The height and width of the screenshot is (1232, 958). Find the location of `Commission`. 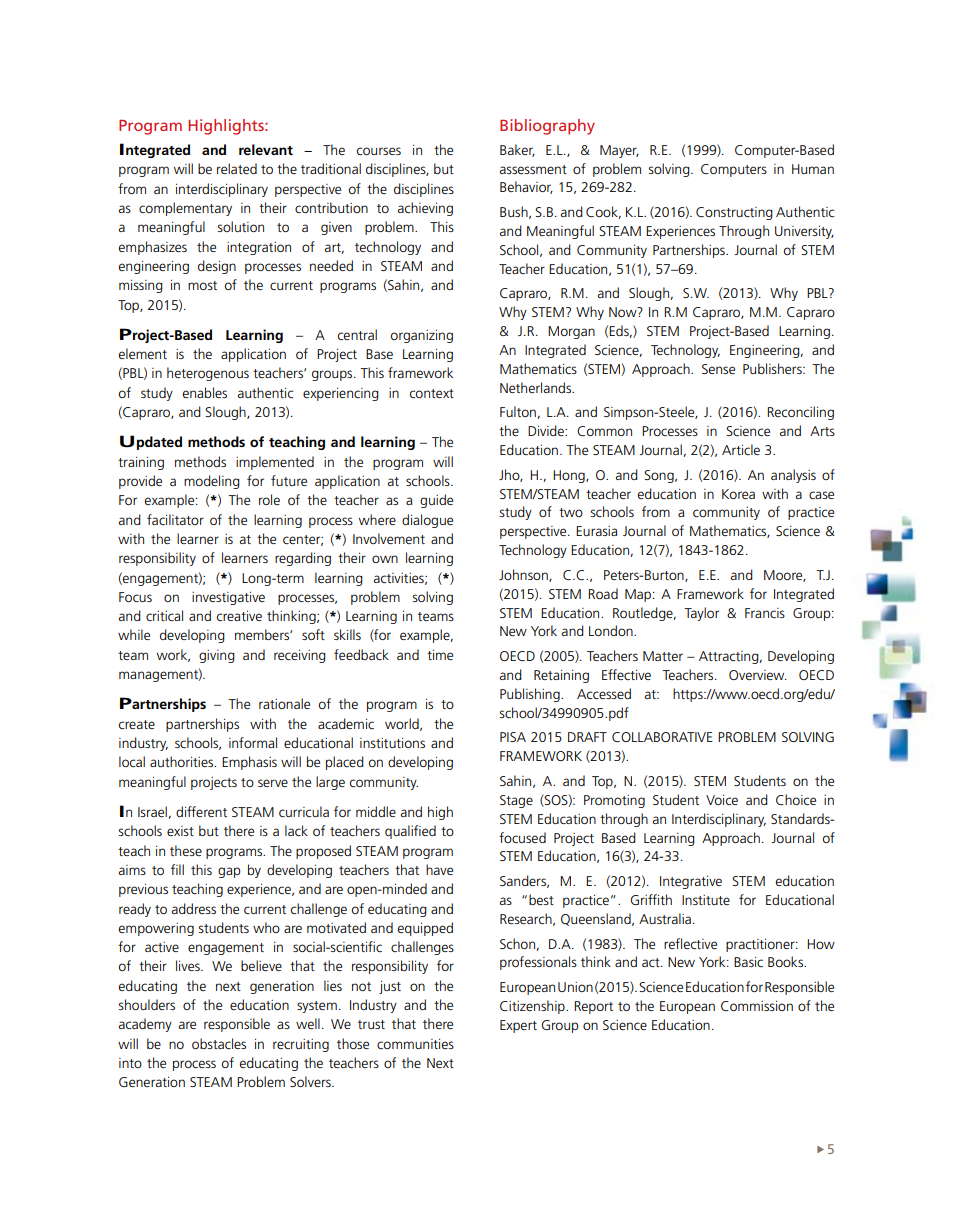

Commission is located at coordinates (757, 1006).
